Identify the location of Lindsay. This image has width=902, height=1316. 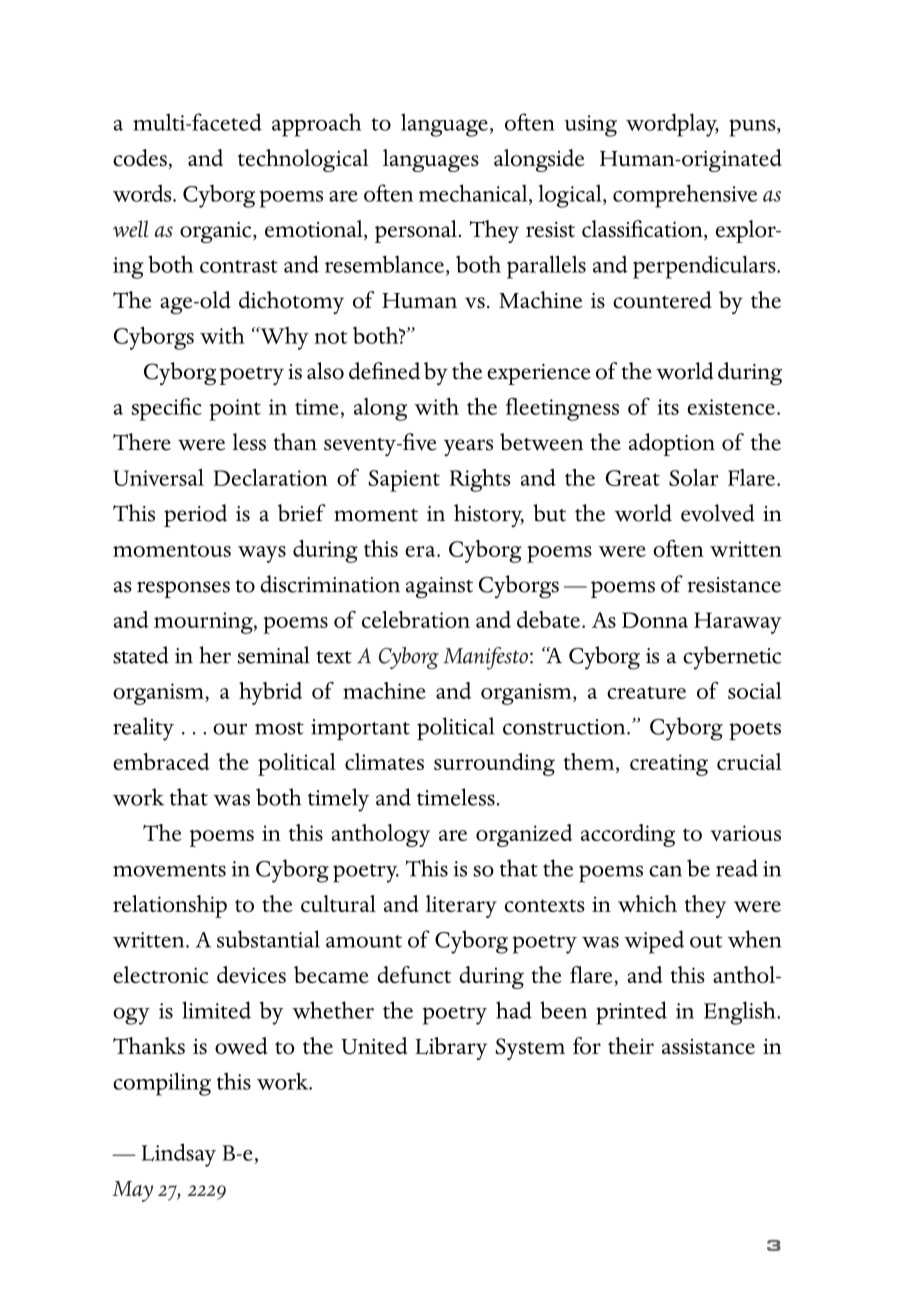
(179, 1155).
